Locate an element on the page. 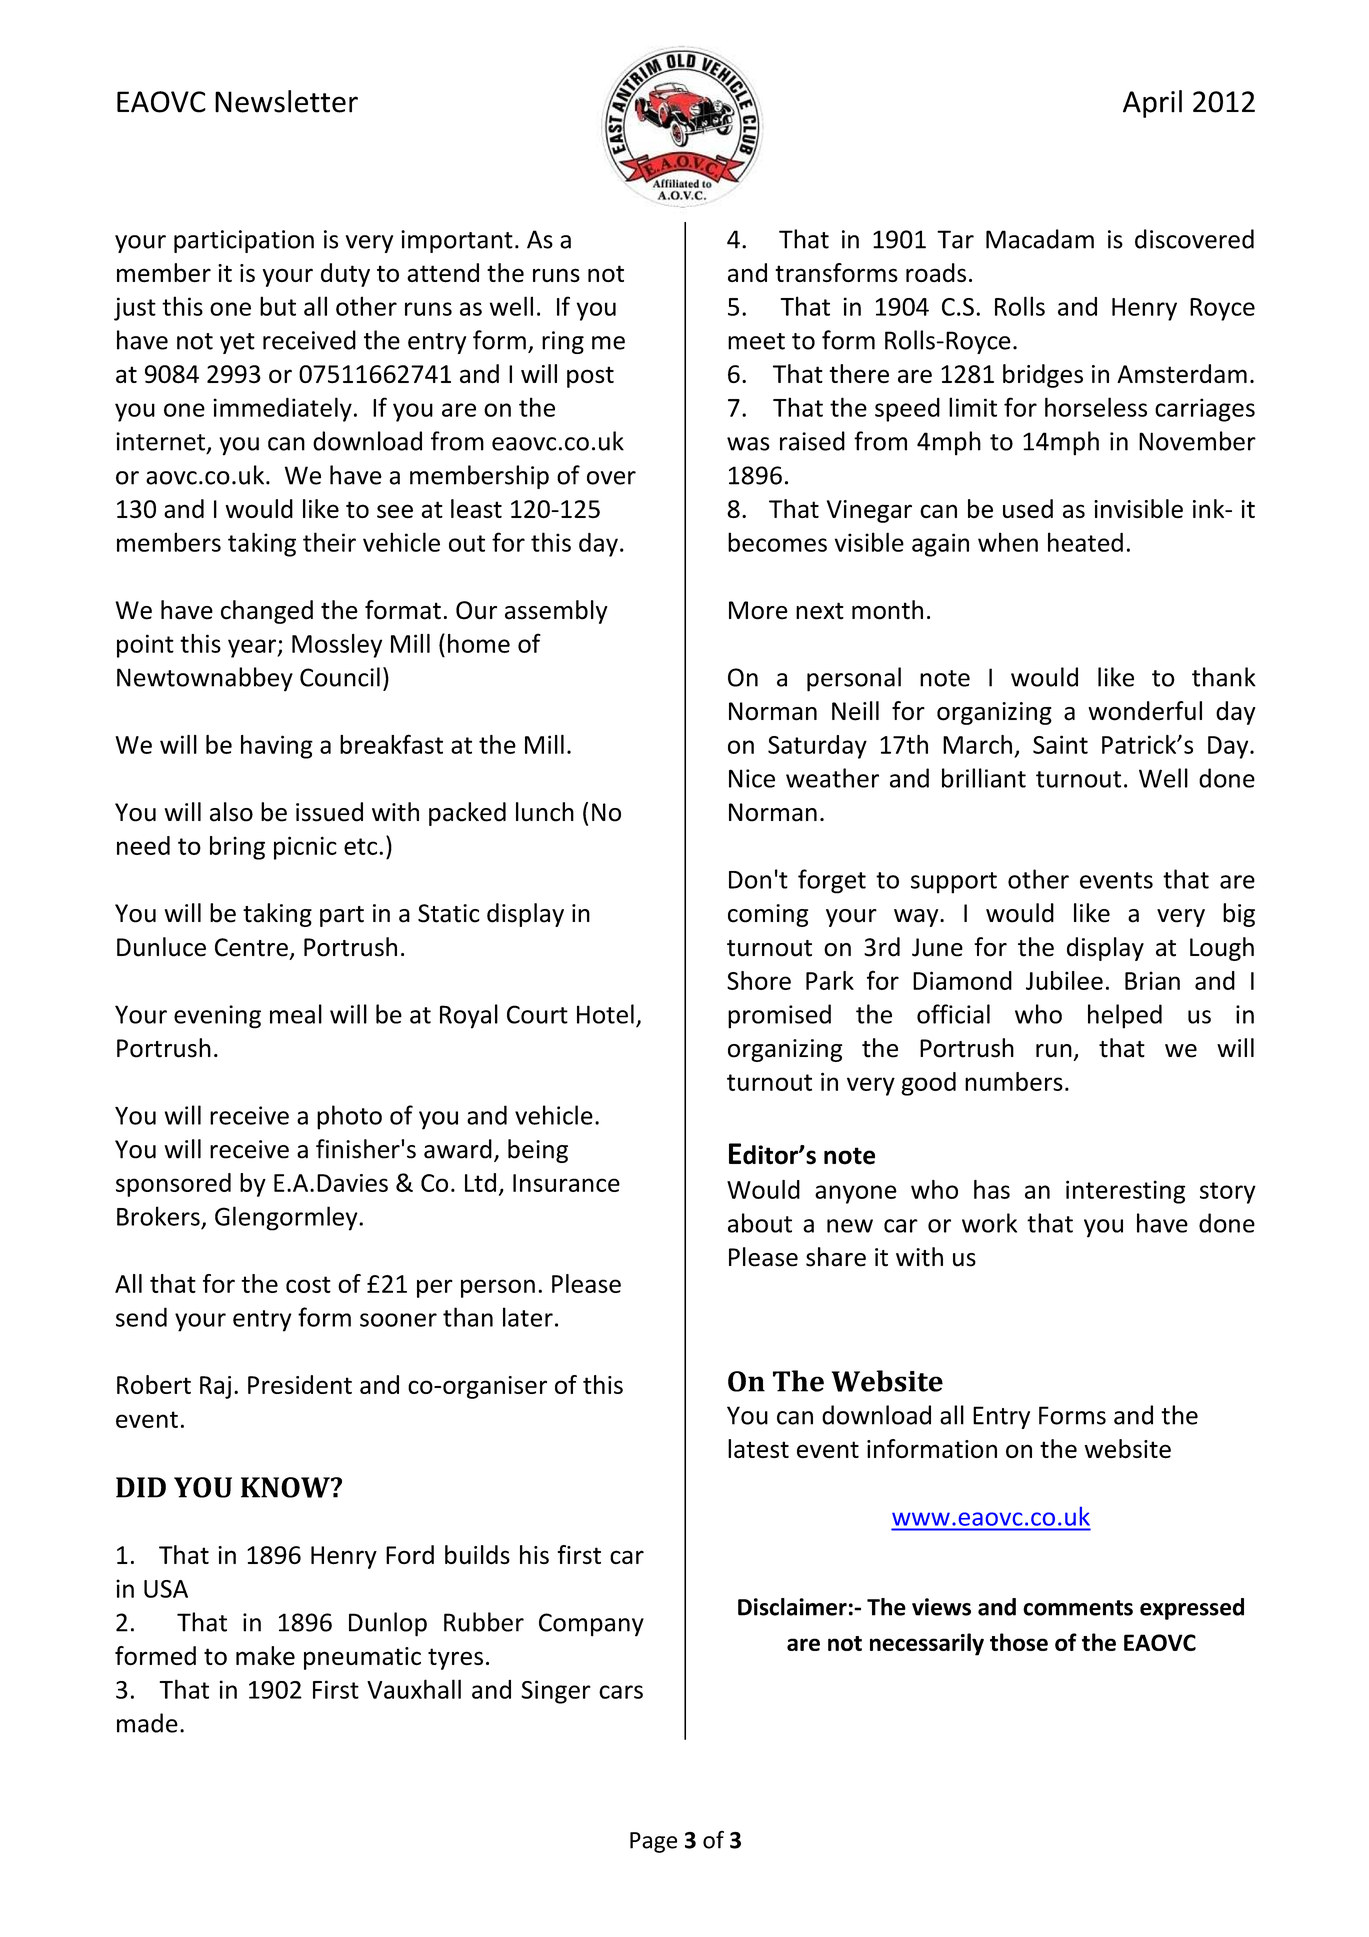 The width and height of the document is (1369, 1937). President is located at coordinates (300, 1384).
